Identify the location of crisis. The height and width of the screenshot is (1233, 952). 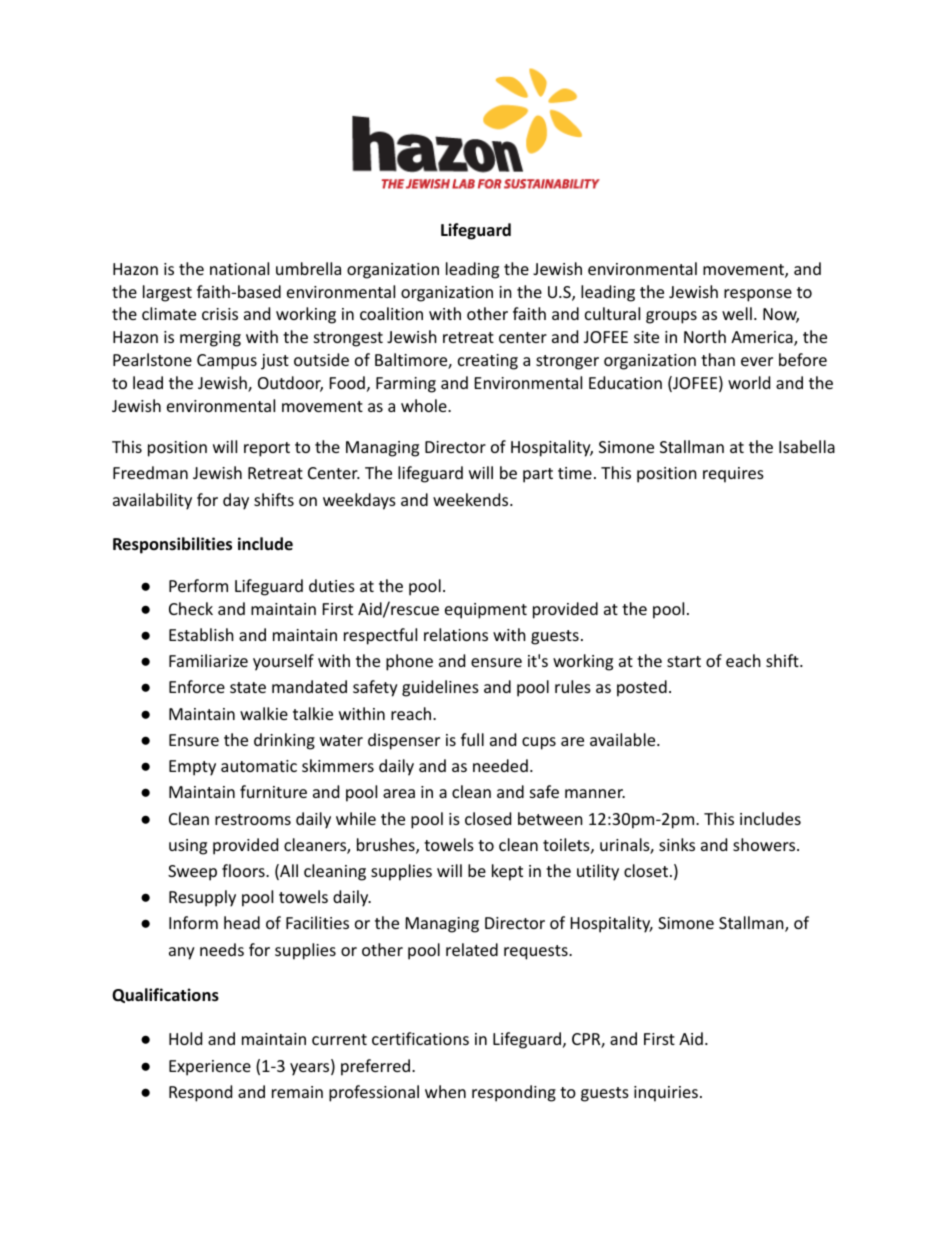
(220, 314).
